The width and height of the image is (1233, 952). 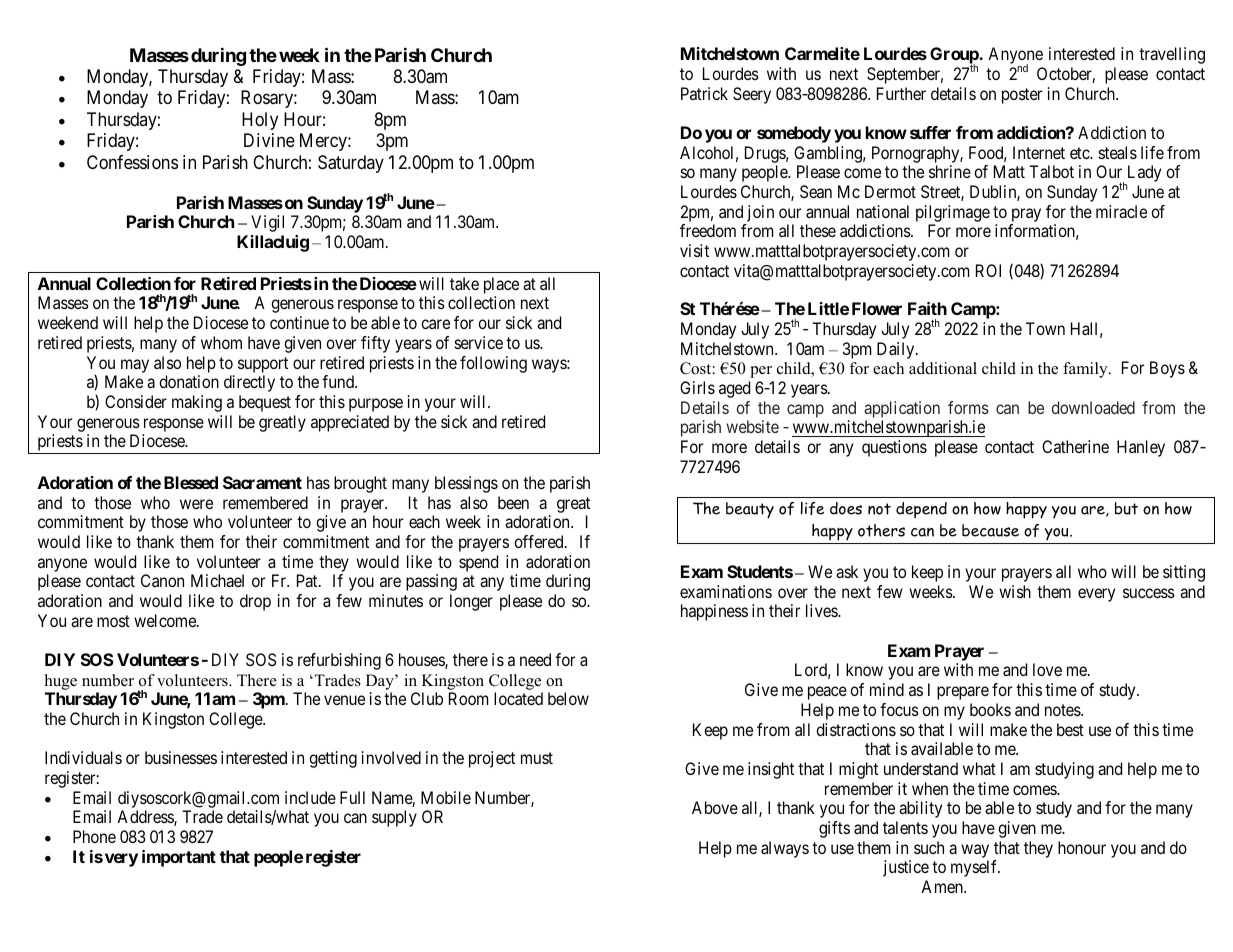 What do you see at coordinates (1022, 96) in the image?
I see `poster` at bounding box center [1022, 96].
